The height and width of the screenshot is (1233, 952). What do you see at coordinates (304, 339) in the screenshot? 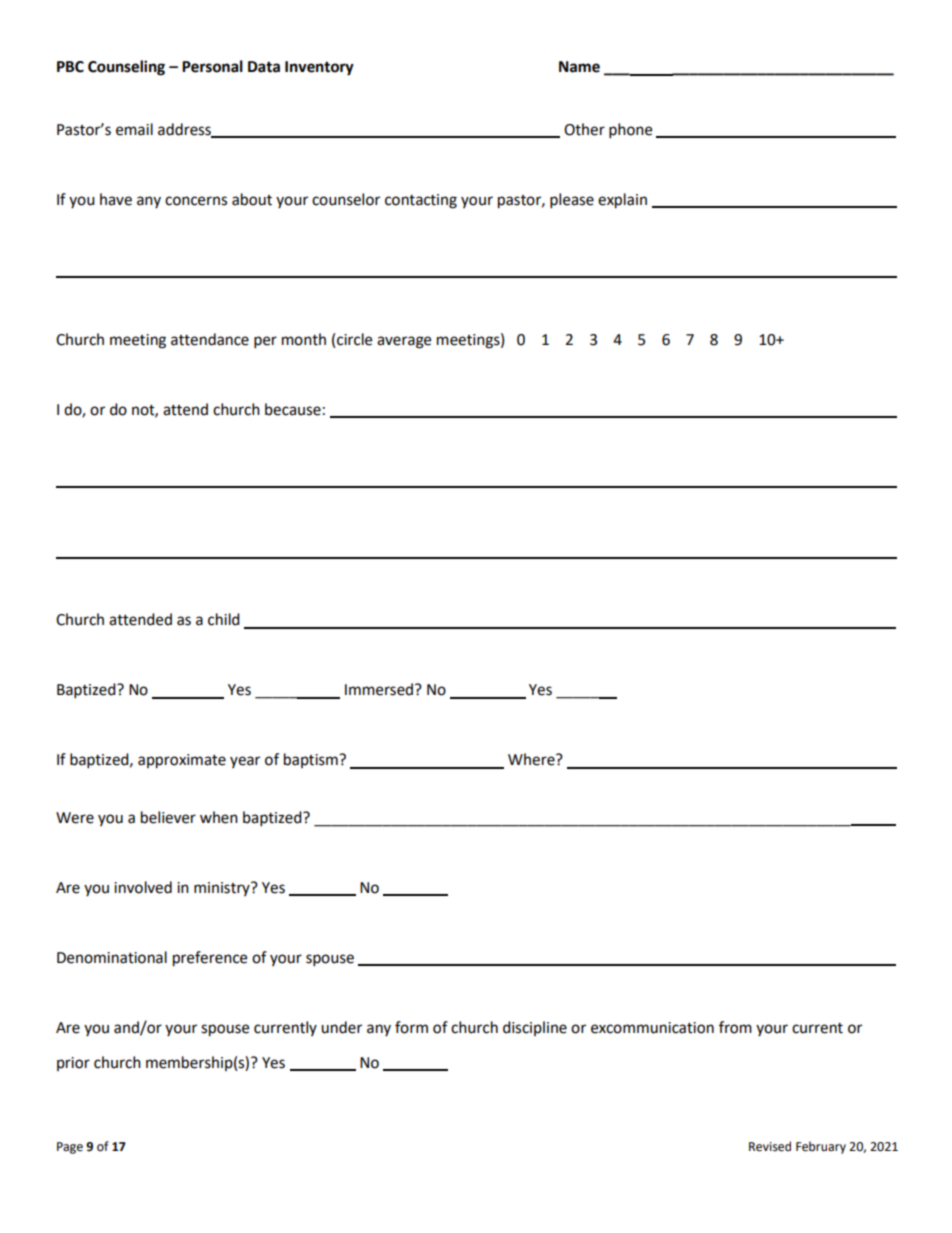
I see `month` at bounding box center [304, 339].
